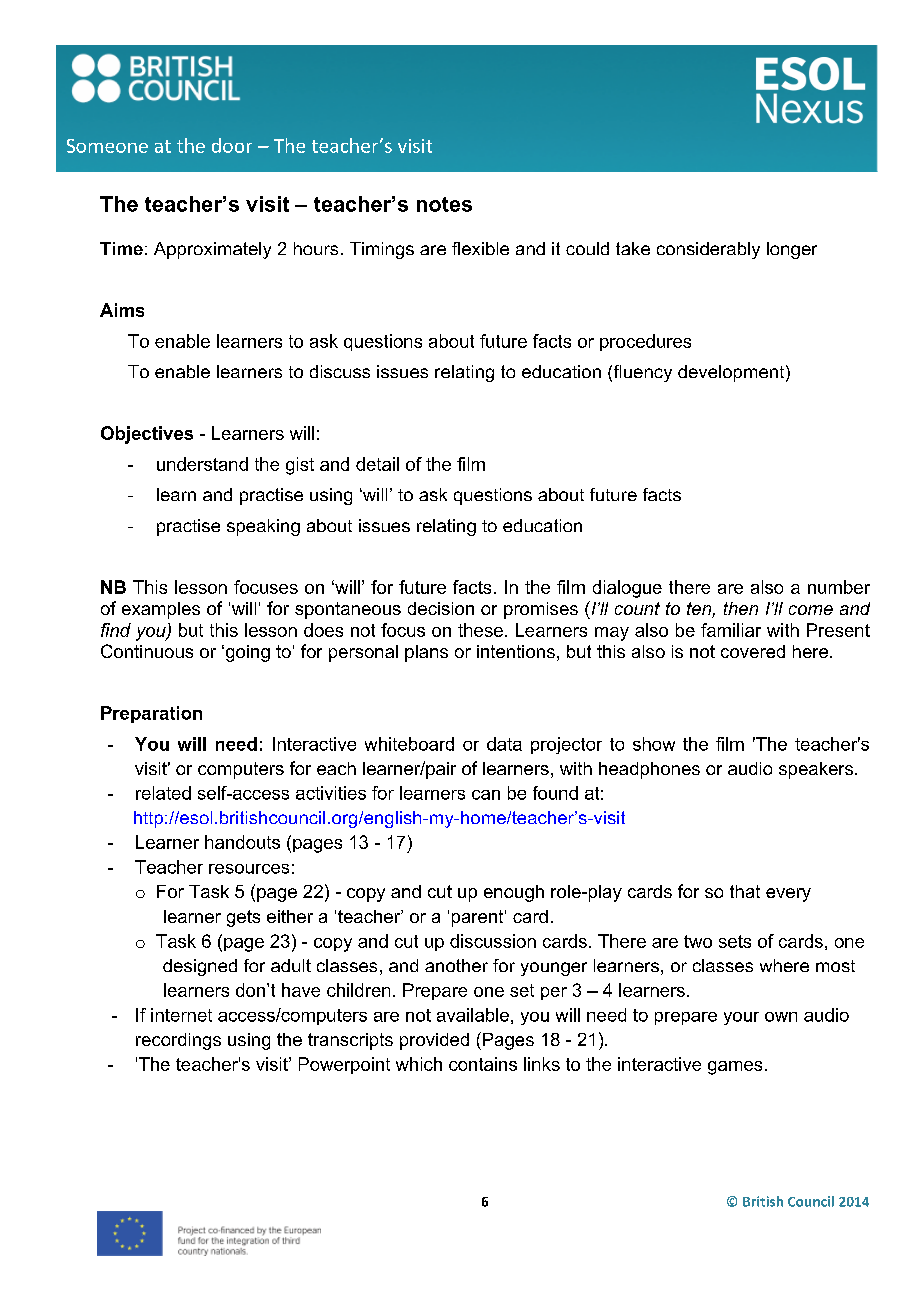 The height and width of the document is (1308, 924). Describe the element at coordinates (792, 250) in the document. I see `longer` at that location.
